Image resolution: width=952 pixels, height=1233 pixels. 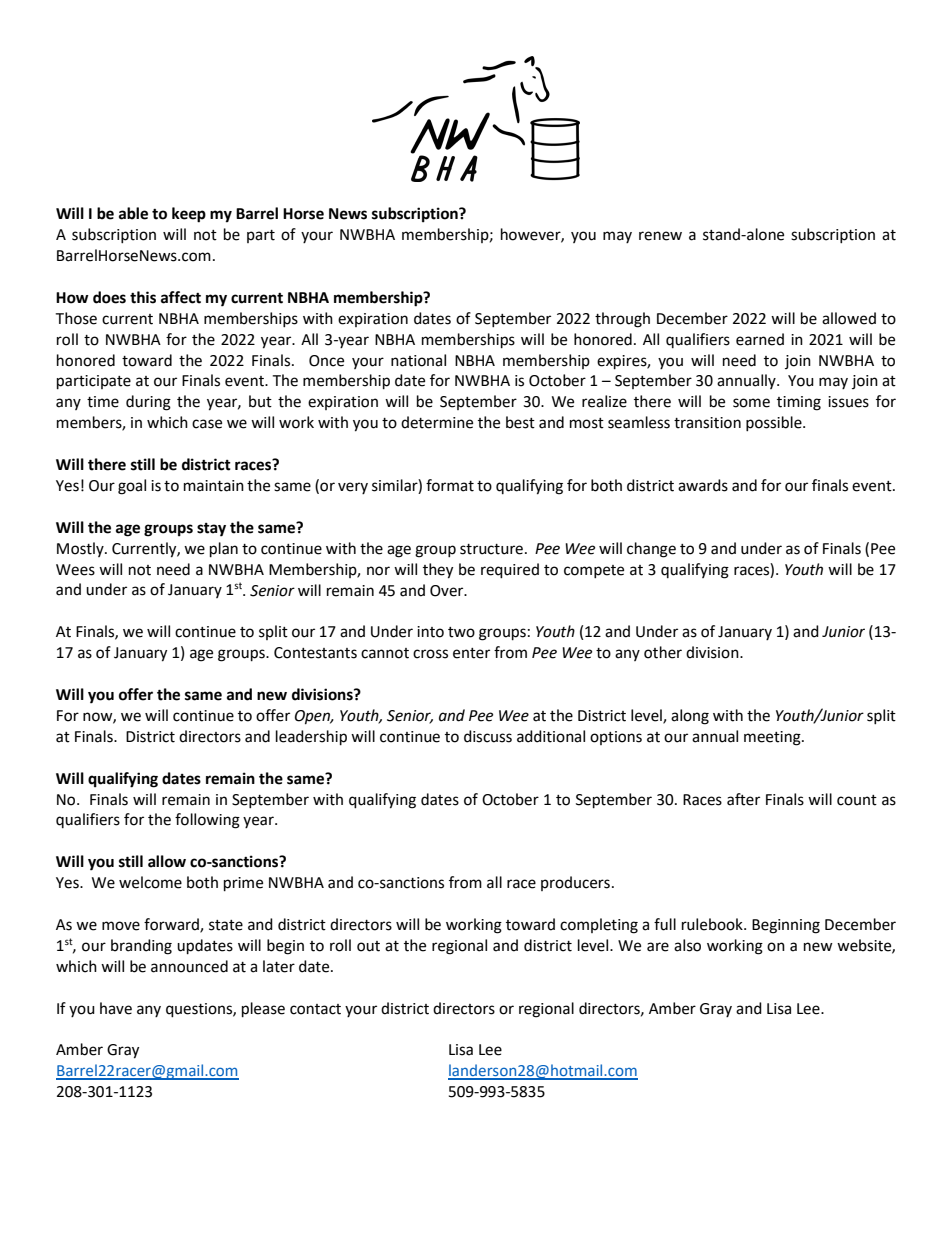 I want to click on contact, so click(x=315, y=1009).
